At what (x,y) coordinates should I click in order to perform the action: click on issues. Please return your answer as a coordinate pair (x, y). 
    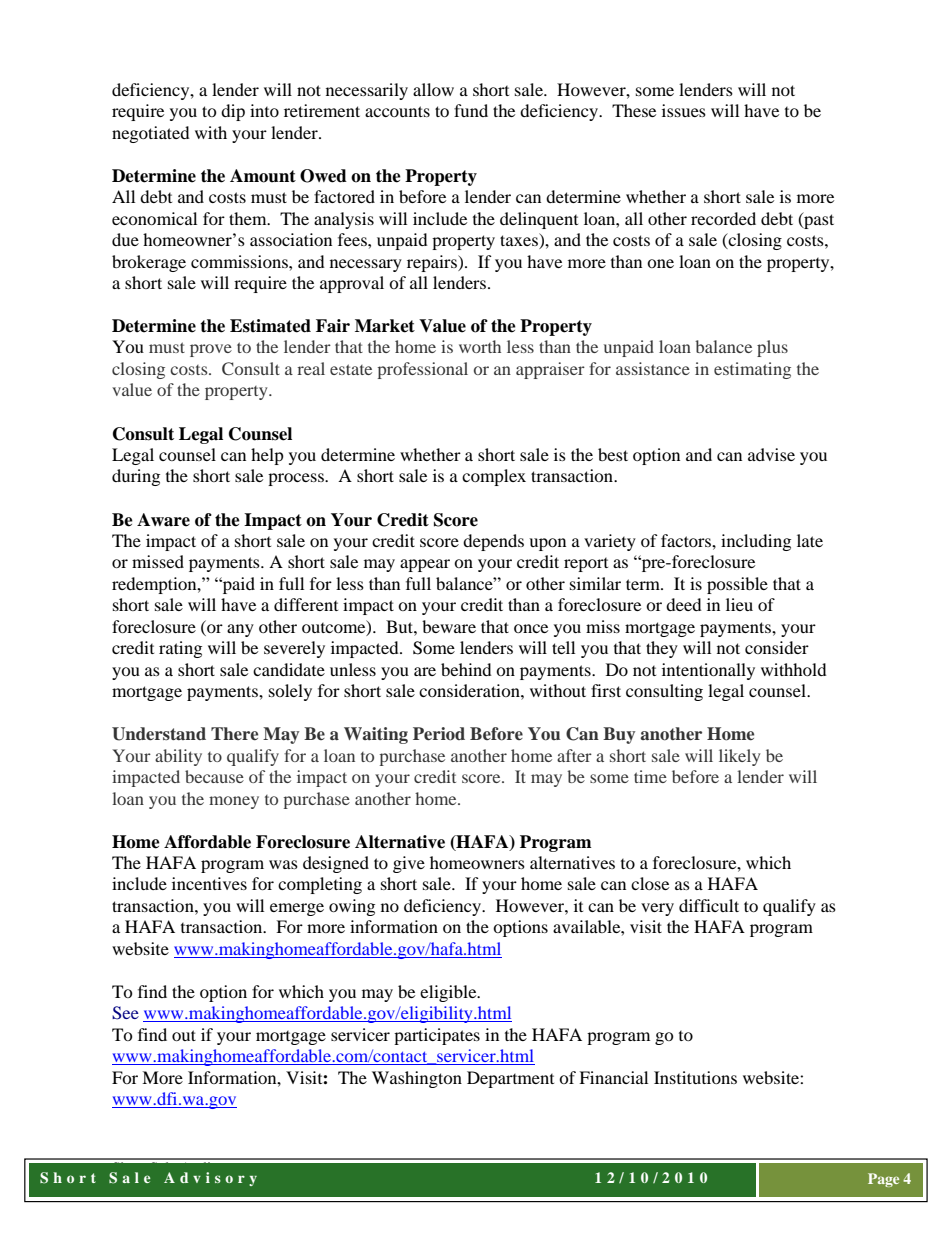
    Looking at the image, I should click on (684, 110).
